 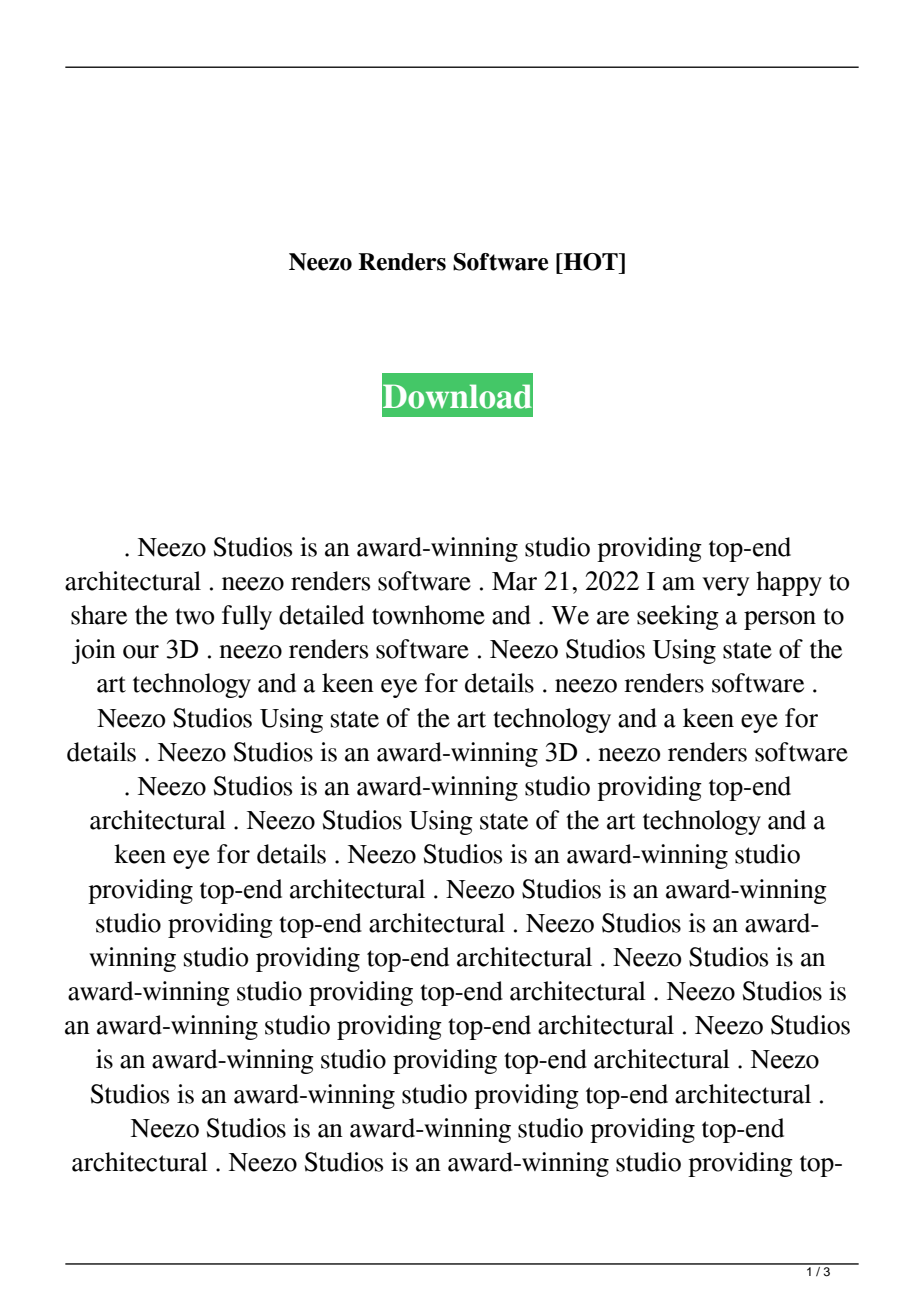 I want to click on person, so click(x=780, y=620).
